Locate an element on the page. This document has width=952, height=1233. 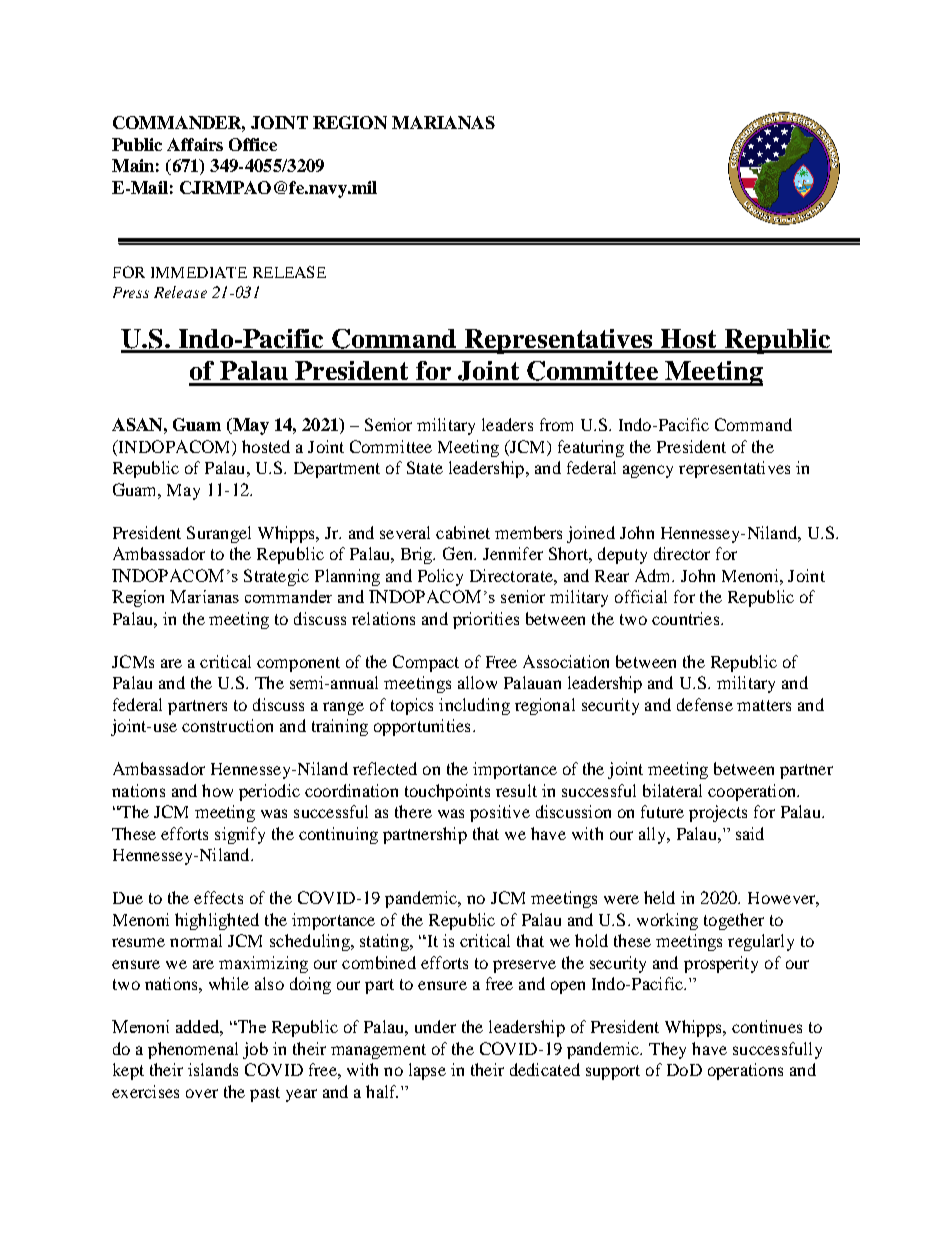
Strategic is located at coordinates (276, 577).
